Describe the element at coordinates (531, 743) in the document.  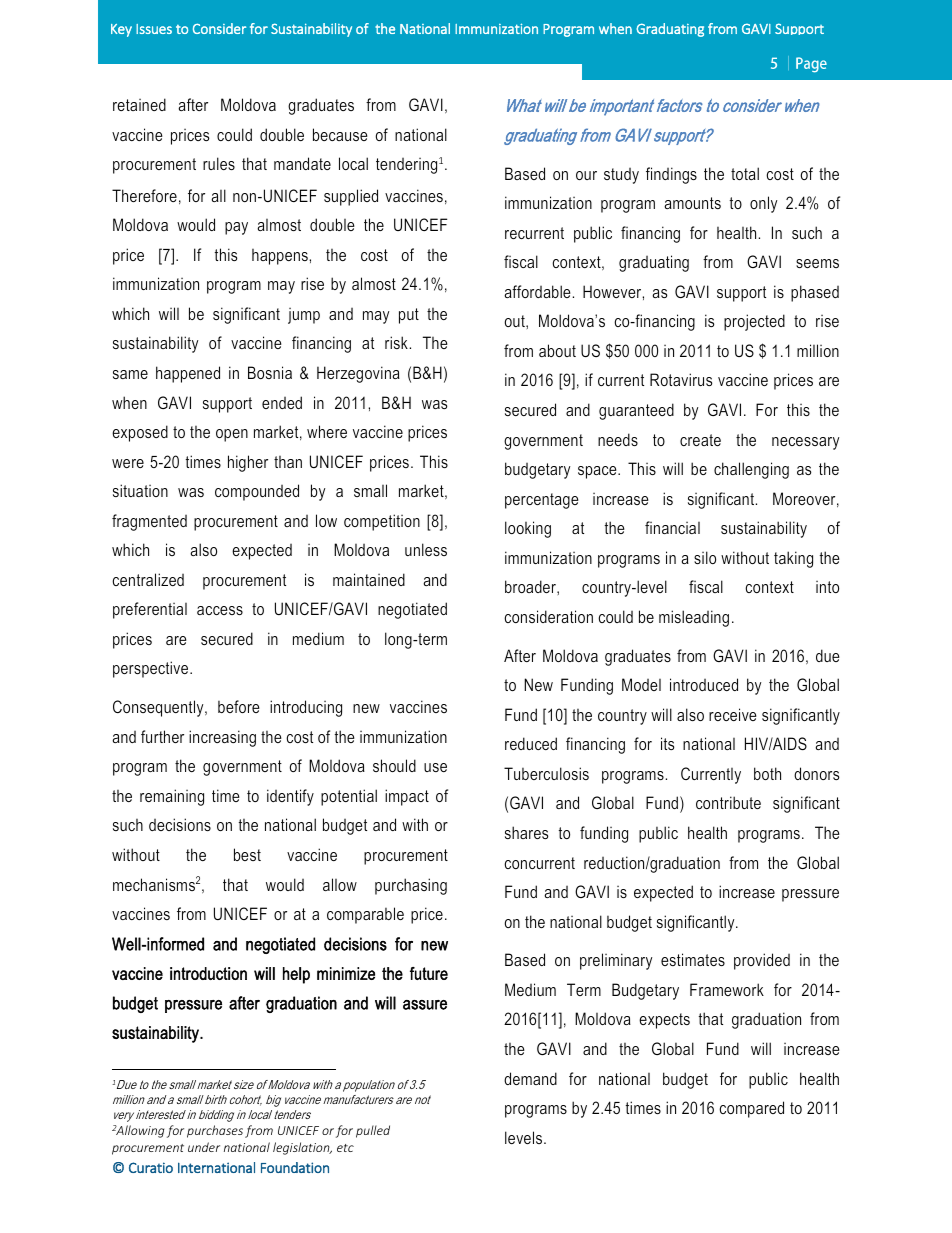
I see `reduced` at that location.
